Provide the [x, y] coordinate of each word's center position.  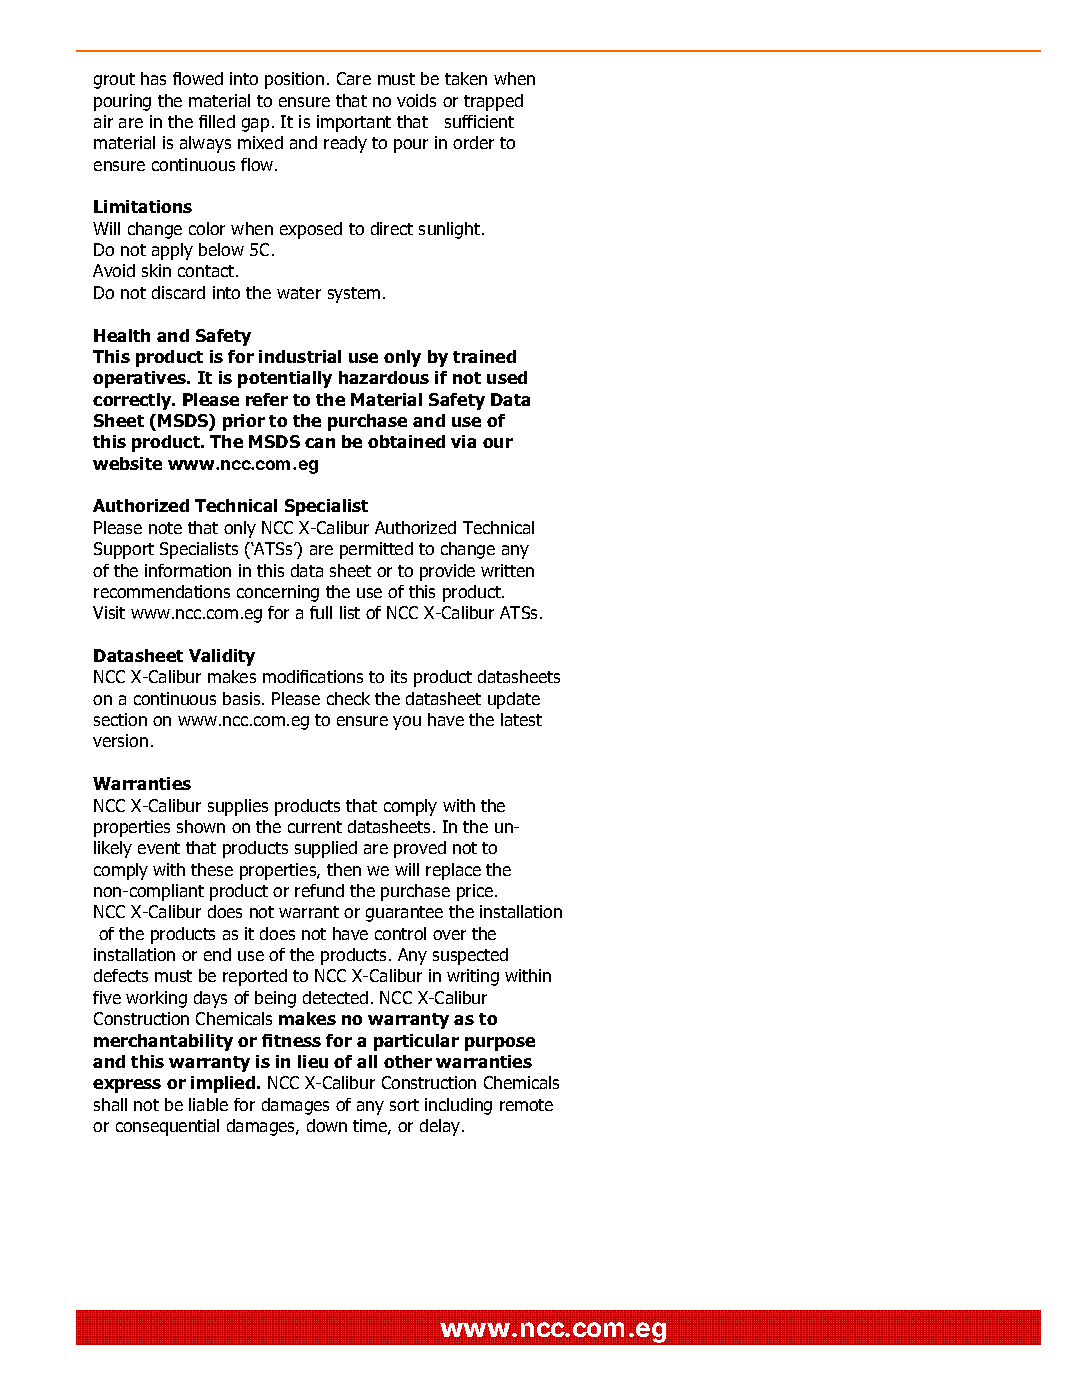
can [320, 443]
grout [114, 81]
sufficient [479, 121]
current [315, 827]
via [463, 441]
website [127, 463]
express [127, 1086]
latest [521, 719]
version [120, 740]
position [294, 80]
